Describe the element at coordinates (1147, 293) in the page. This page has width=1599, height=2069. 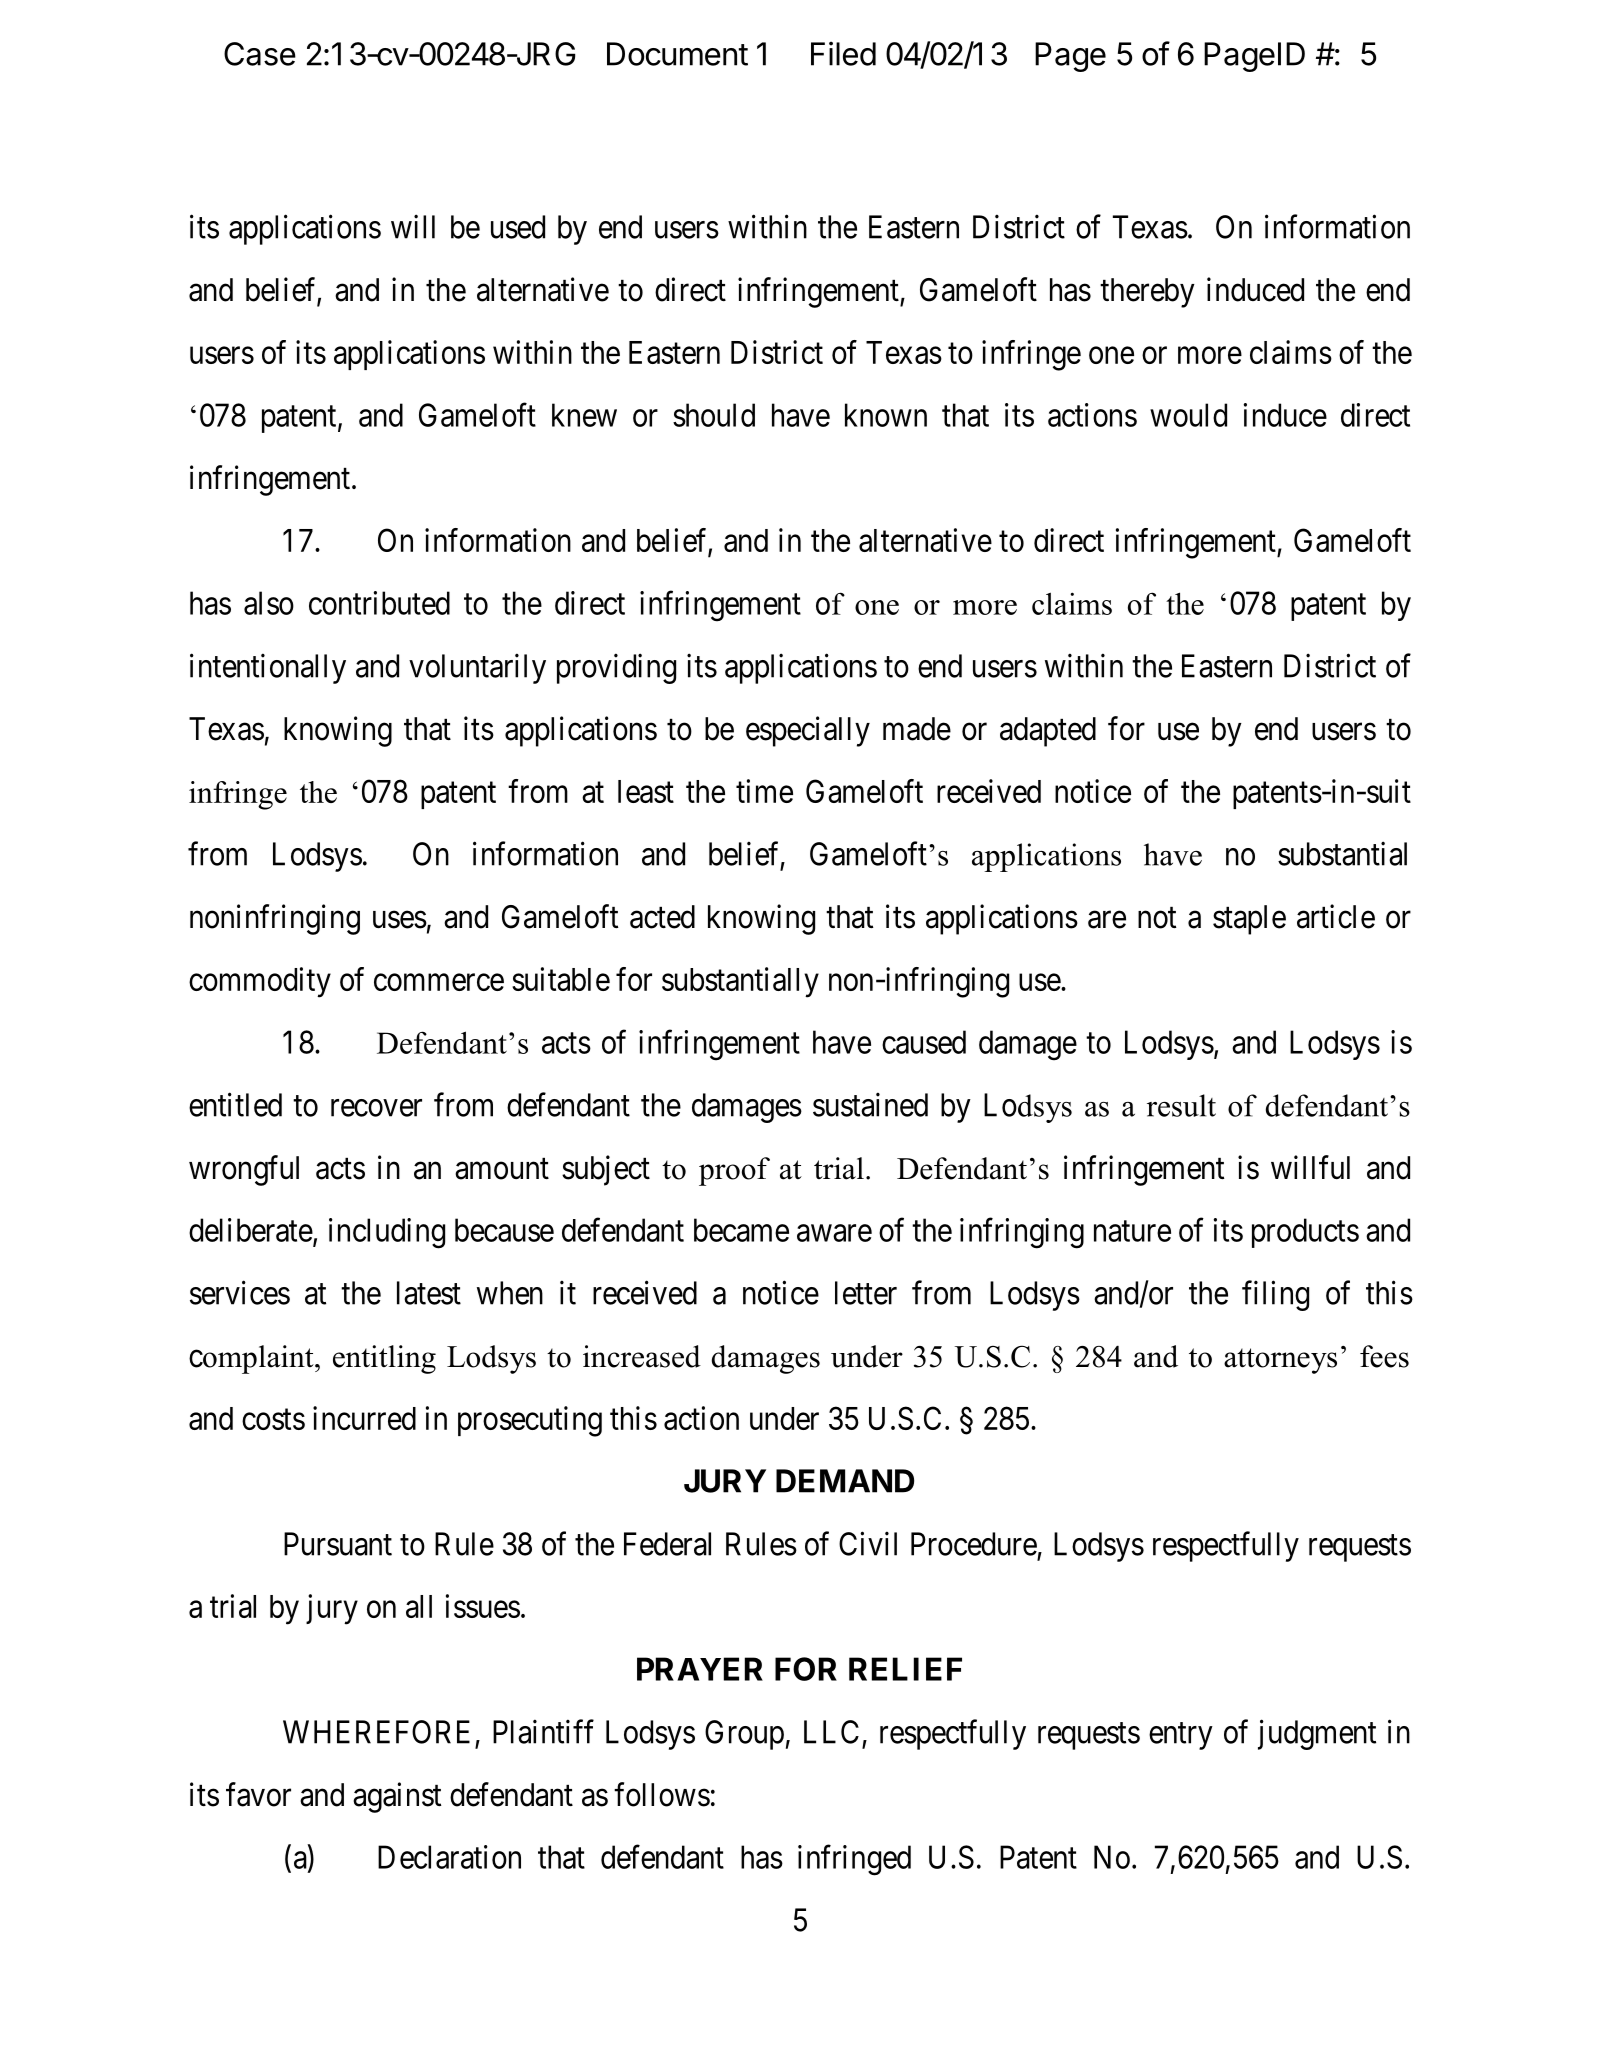
I see `thereby` at that location.
